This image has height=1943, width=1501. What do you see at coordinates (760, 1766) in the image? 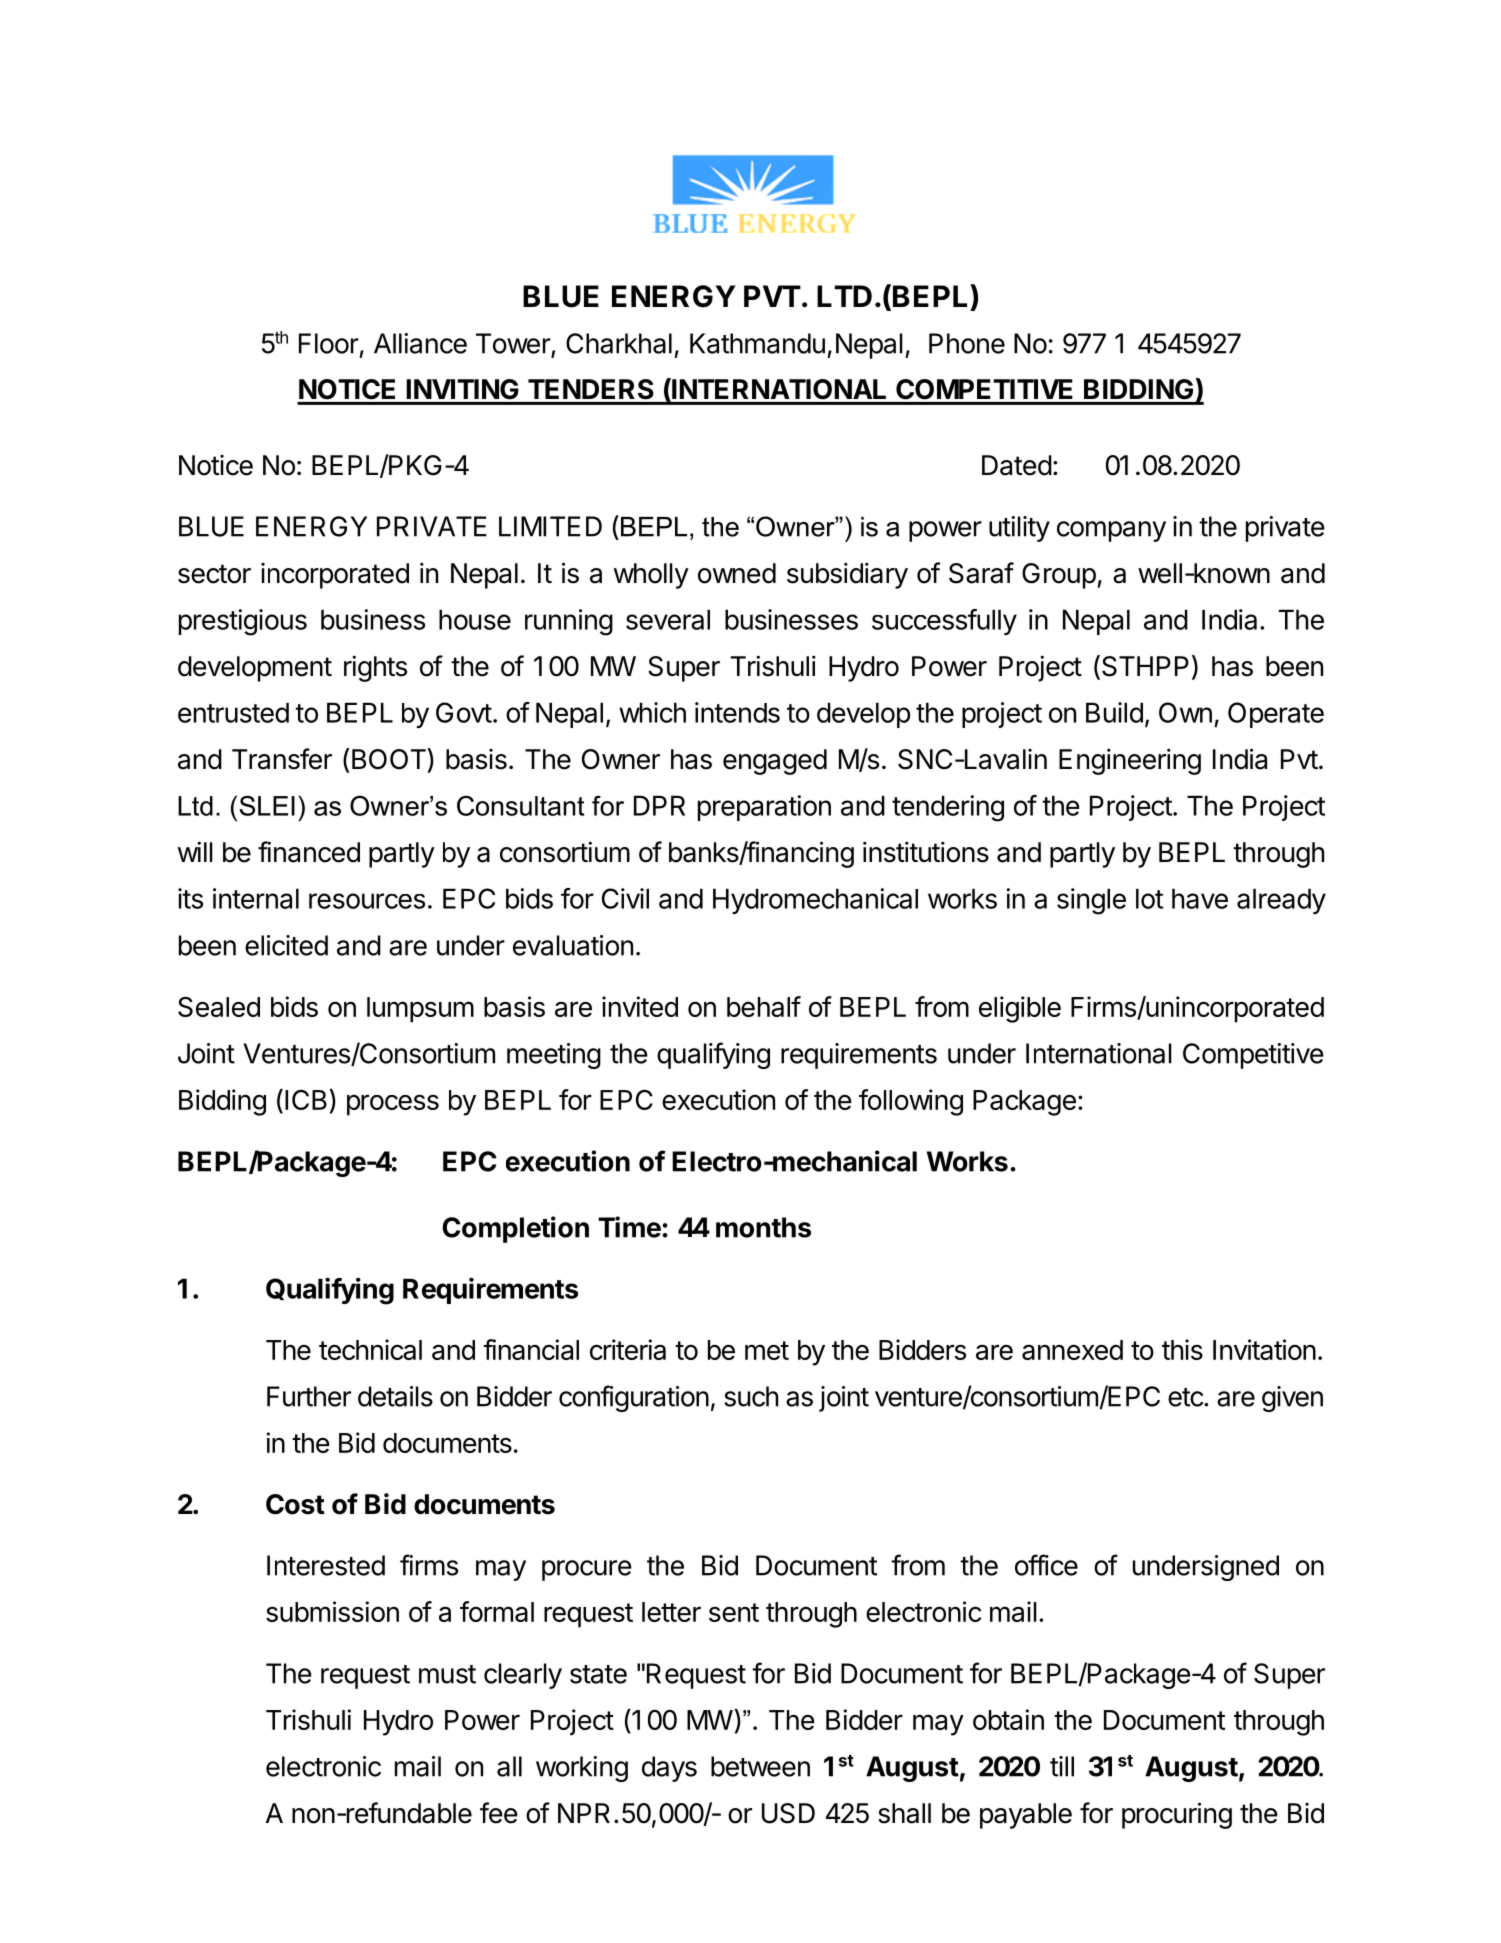
I see `between` at bounding box center [760, 1766].
